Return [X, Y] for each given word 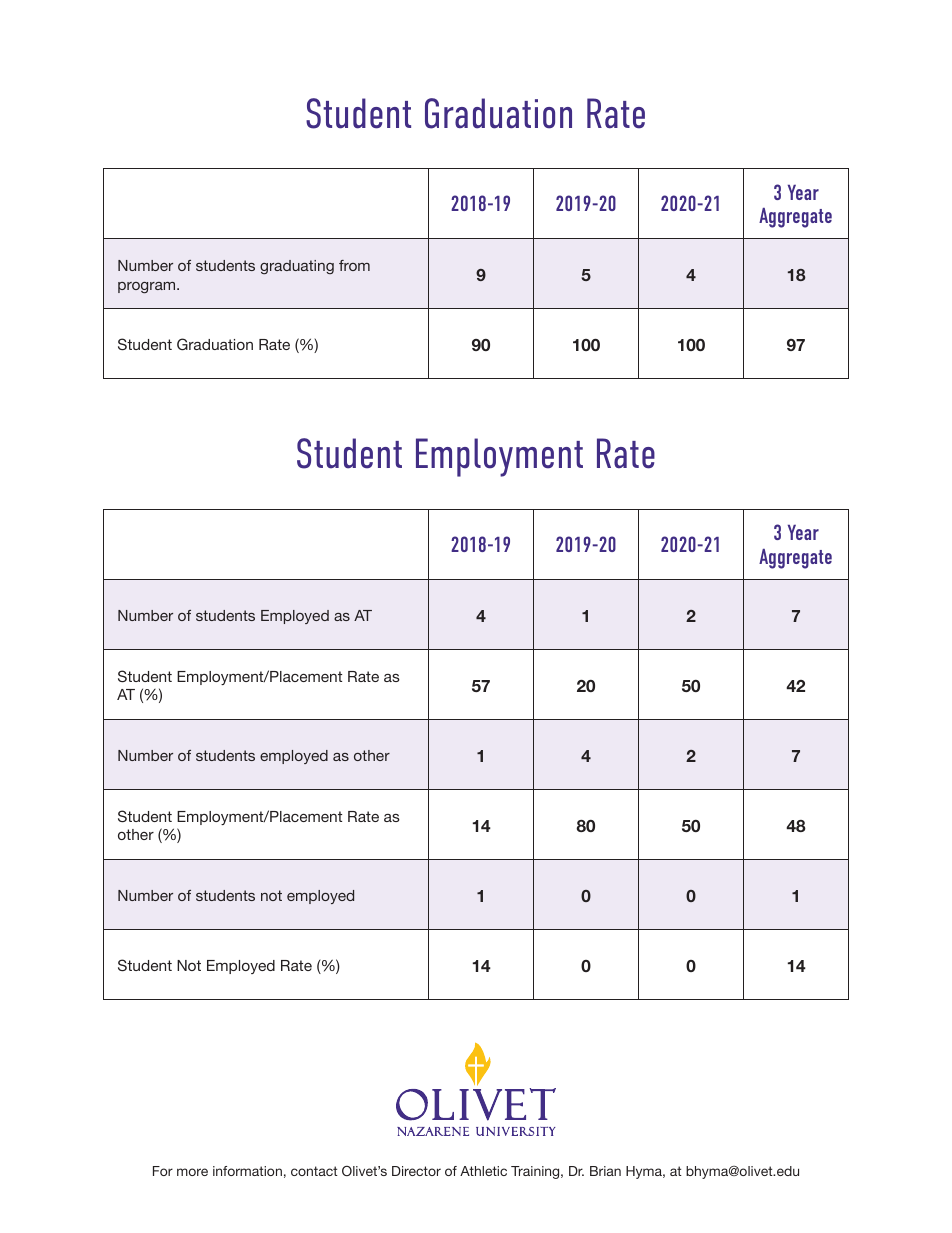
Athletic [483, 1171]
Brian [605, 1171]
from [354, 265]
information [247, 1171]
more [192, 1172]
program [148, 287]
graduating [297, 267]
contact [314, 1171]
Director [416, 1171]
